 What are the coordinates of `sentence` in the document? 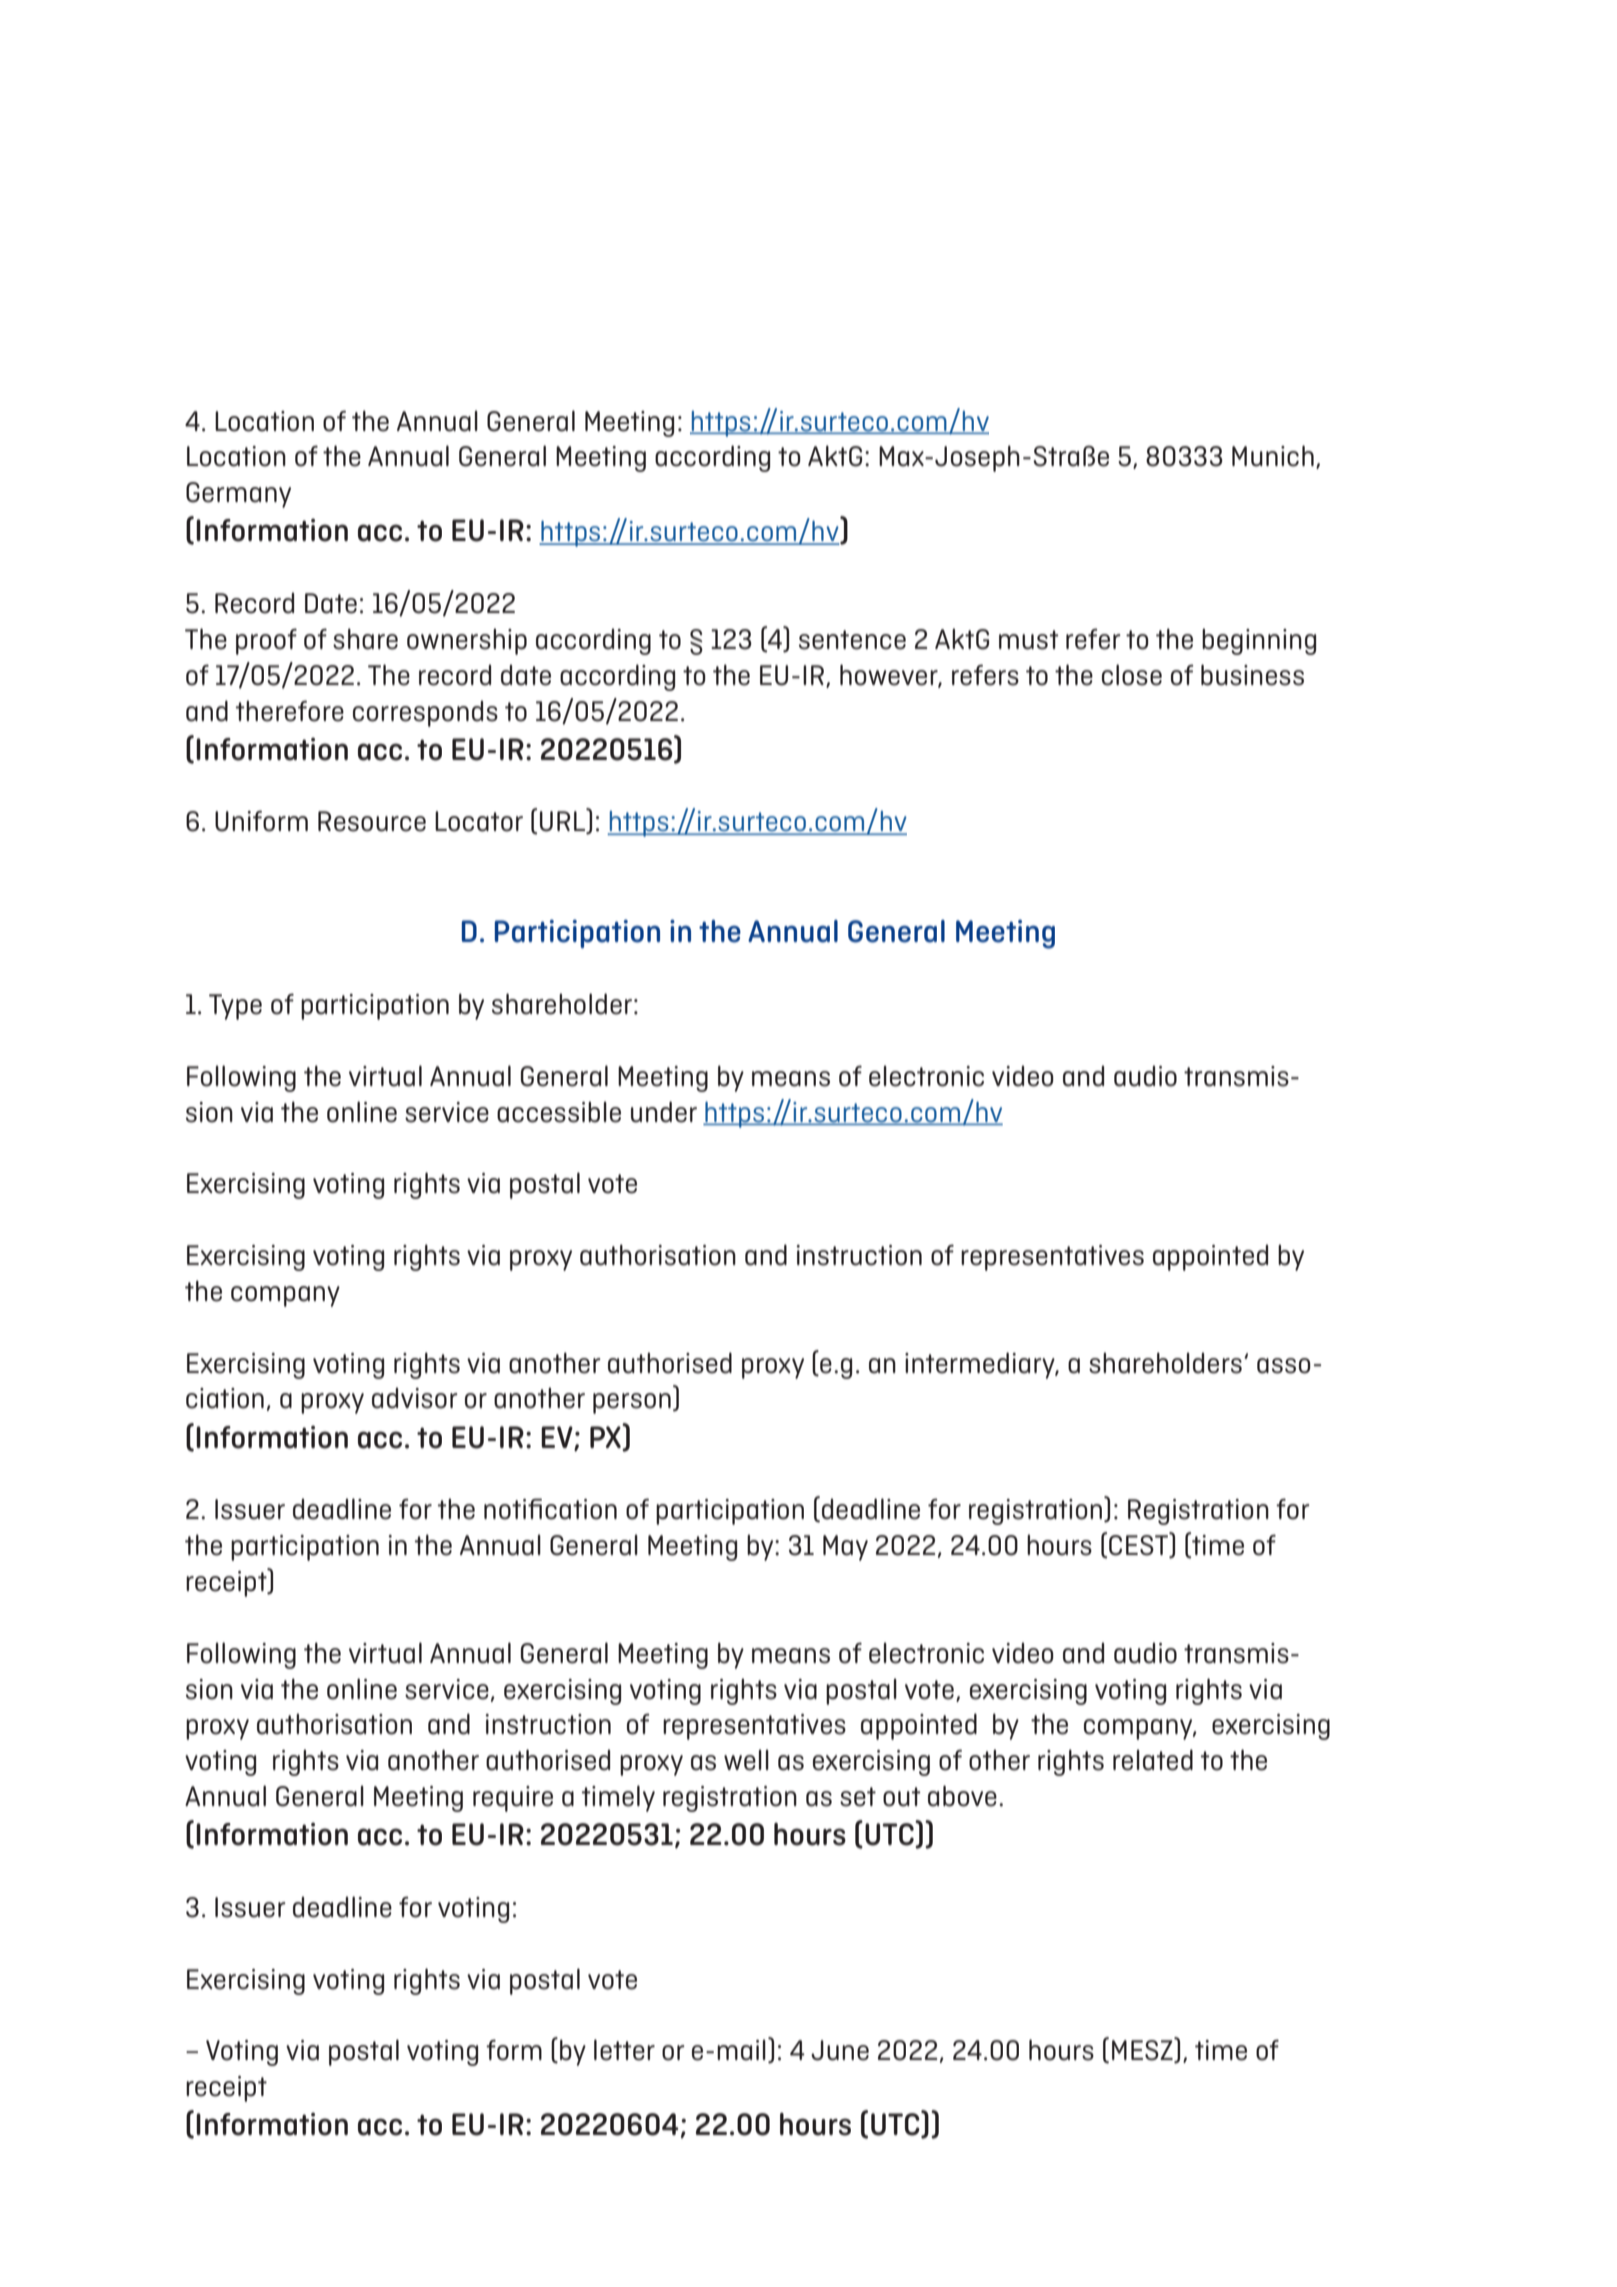 It's located at (852, 640).
